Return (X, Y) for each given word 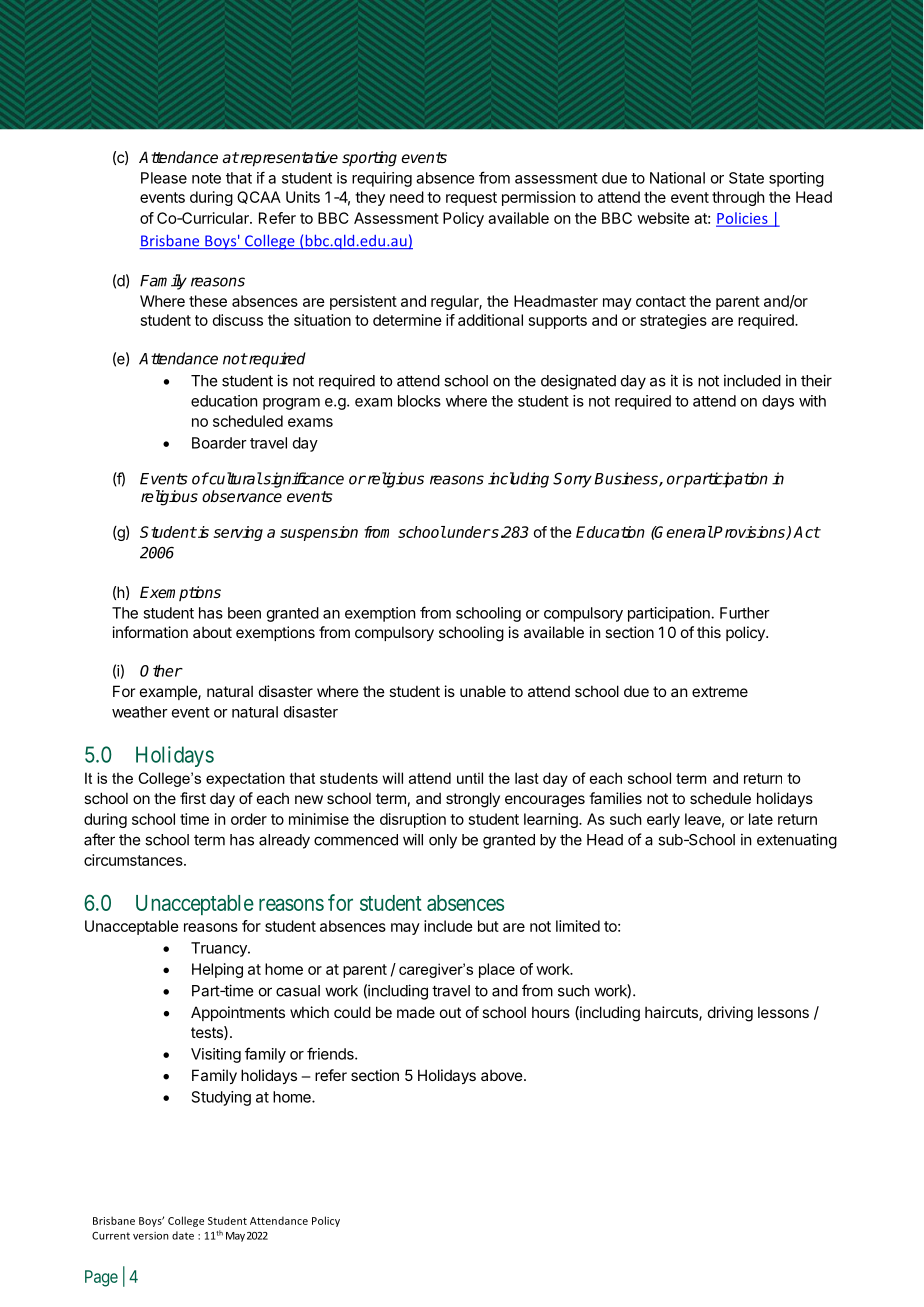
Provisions (749, 533)
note (206, 178)
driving (730, 1014)
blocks (419, 401)
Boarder (219, 443)
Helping (217, 970)
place (497, 970)
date (183, 1235)
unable (483, 691)
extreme (720, 691)
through (738, 198)
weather (140, 712)
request (471, 199)
